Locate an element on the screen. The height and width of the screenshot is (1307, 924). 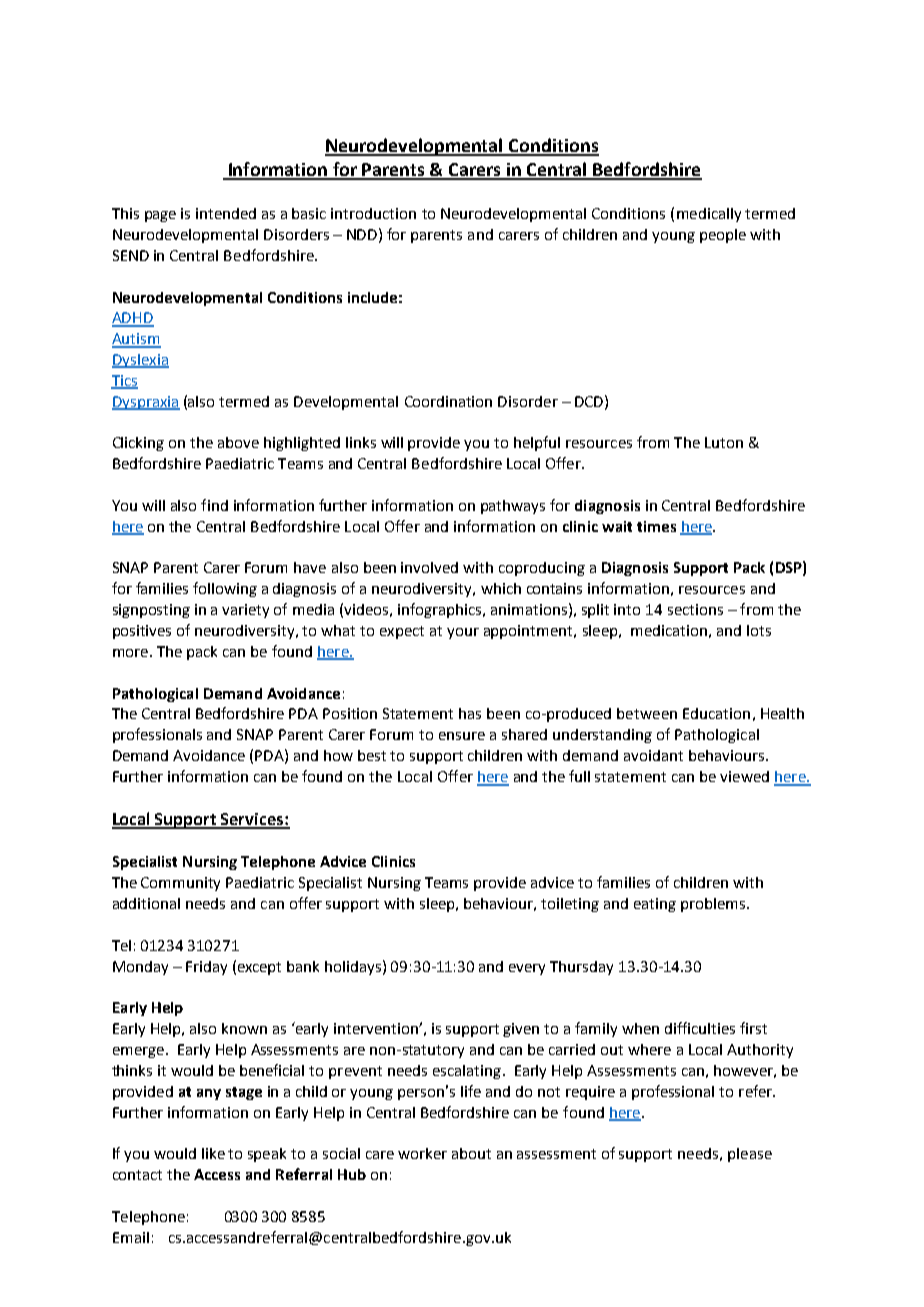
people is located at coordinates (723, 236).
